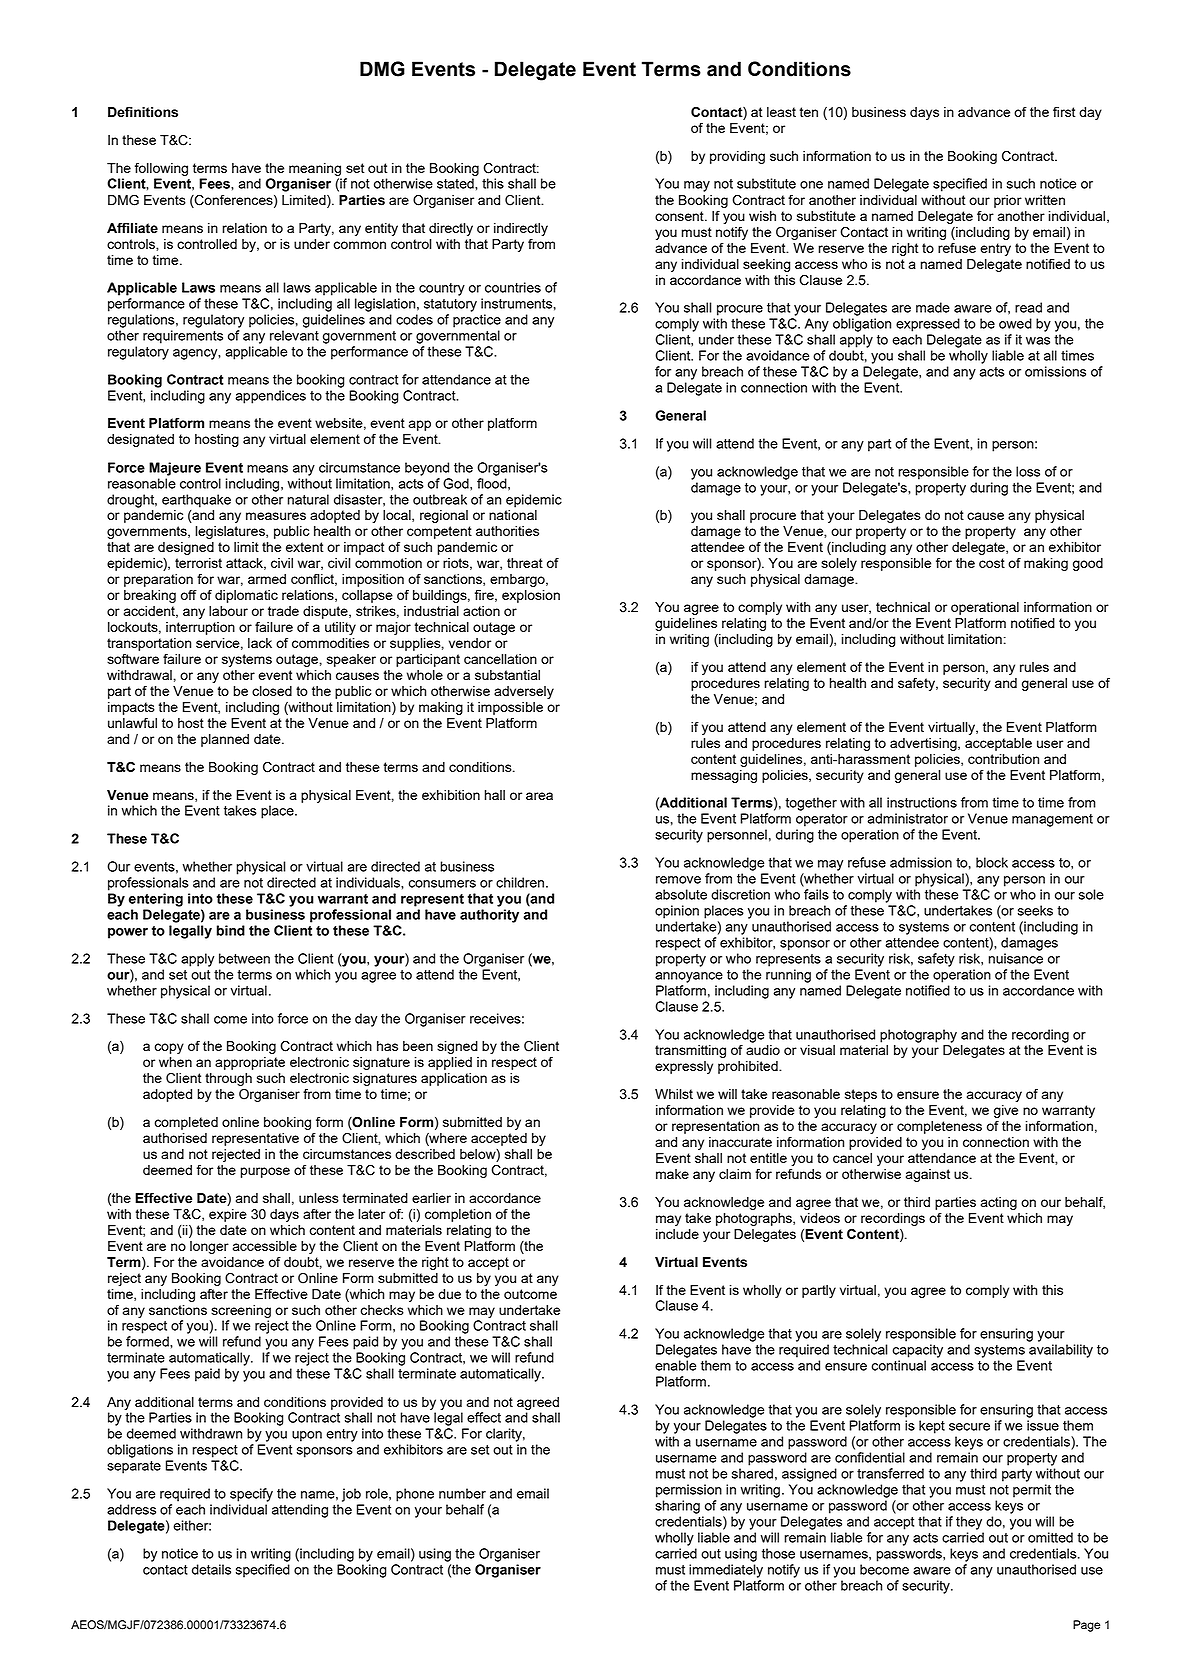 The width and height of the document is (1182, 1672). Describe the element at coordinates (678, 880) in the document. I see `remove` at that location.
